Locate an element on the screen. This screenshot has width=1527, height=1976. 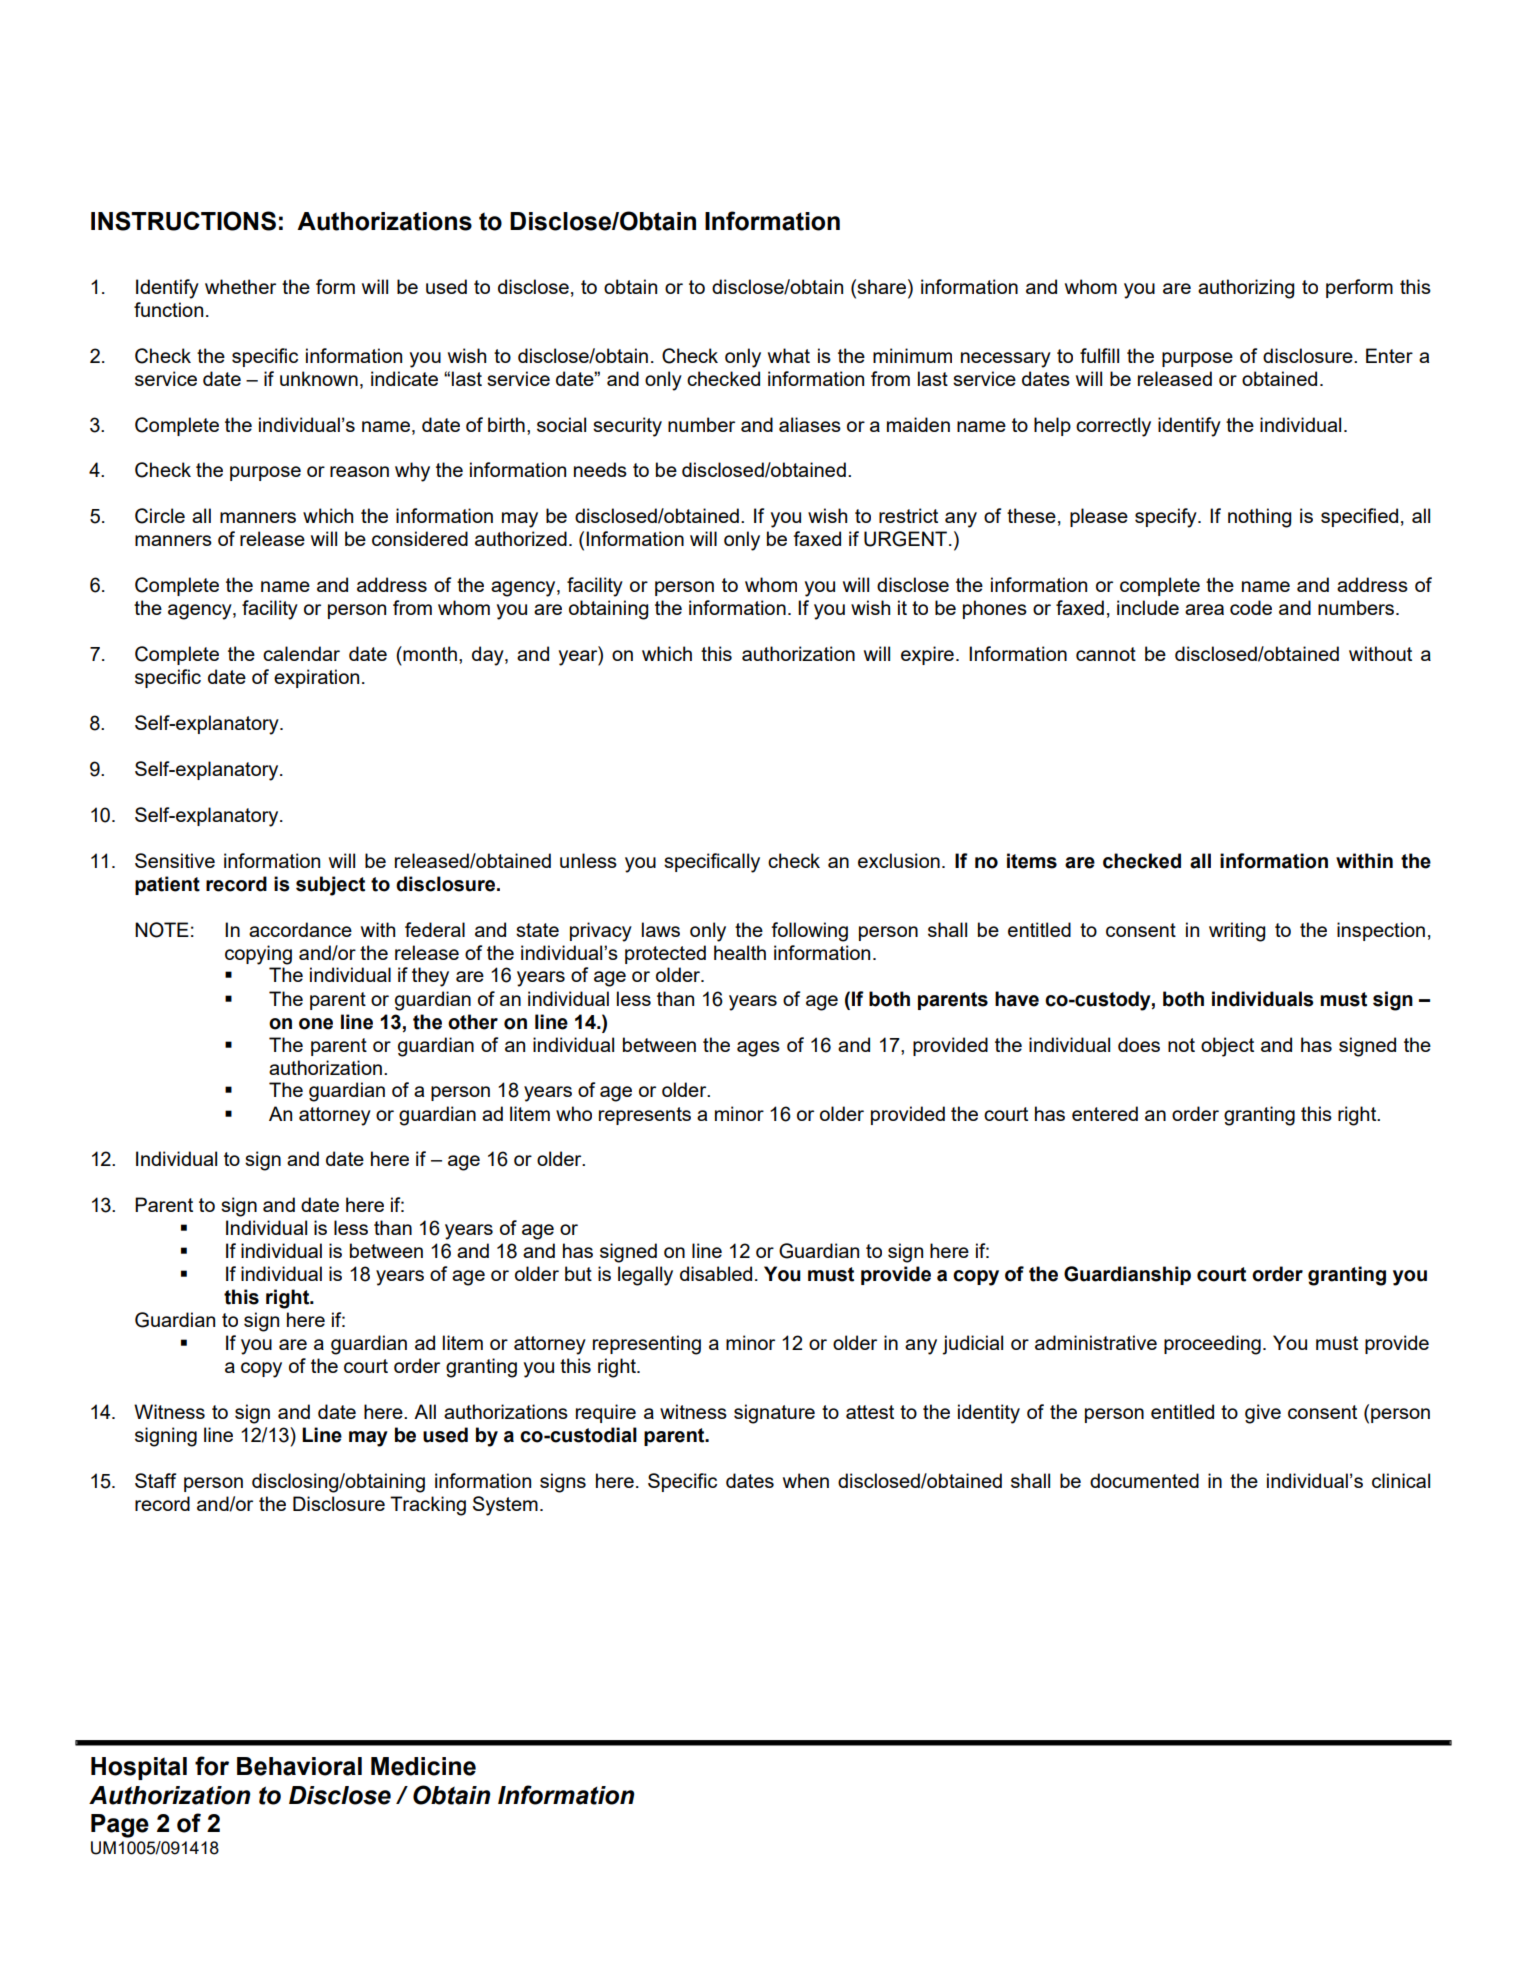
Behavioral is located at coordinates (299, 1766).
